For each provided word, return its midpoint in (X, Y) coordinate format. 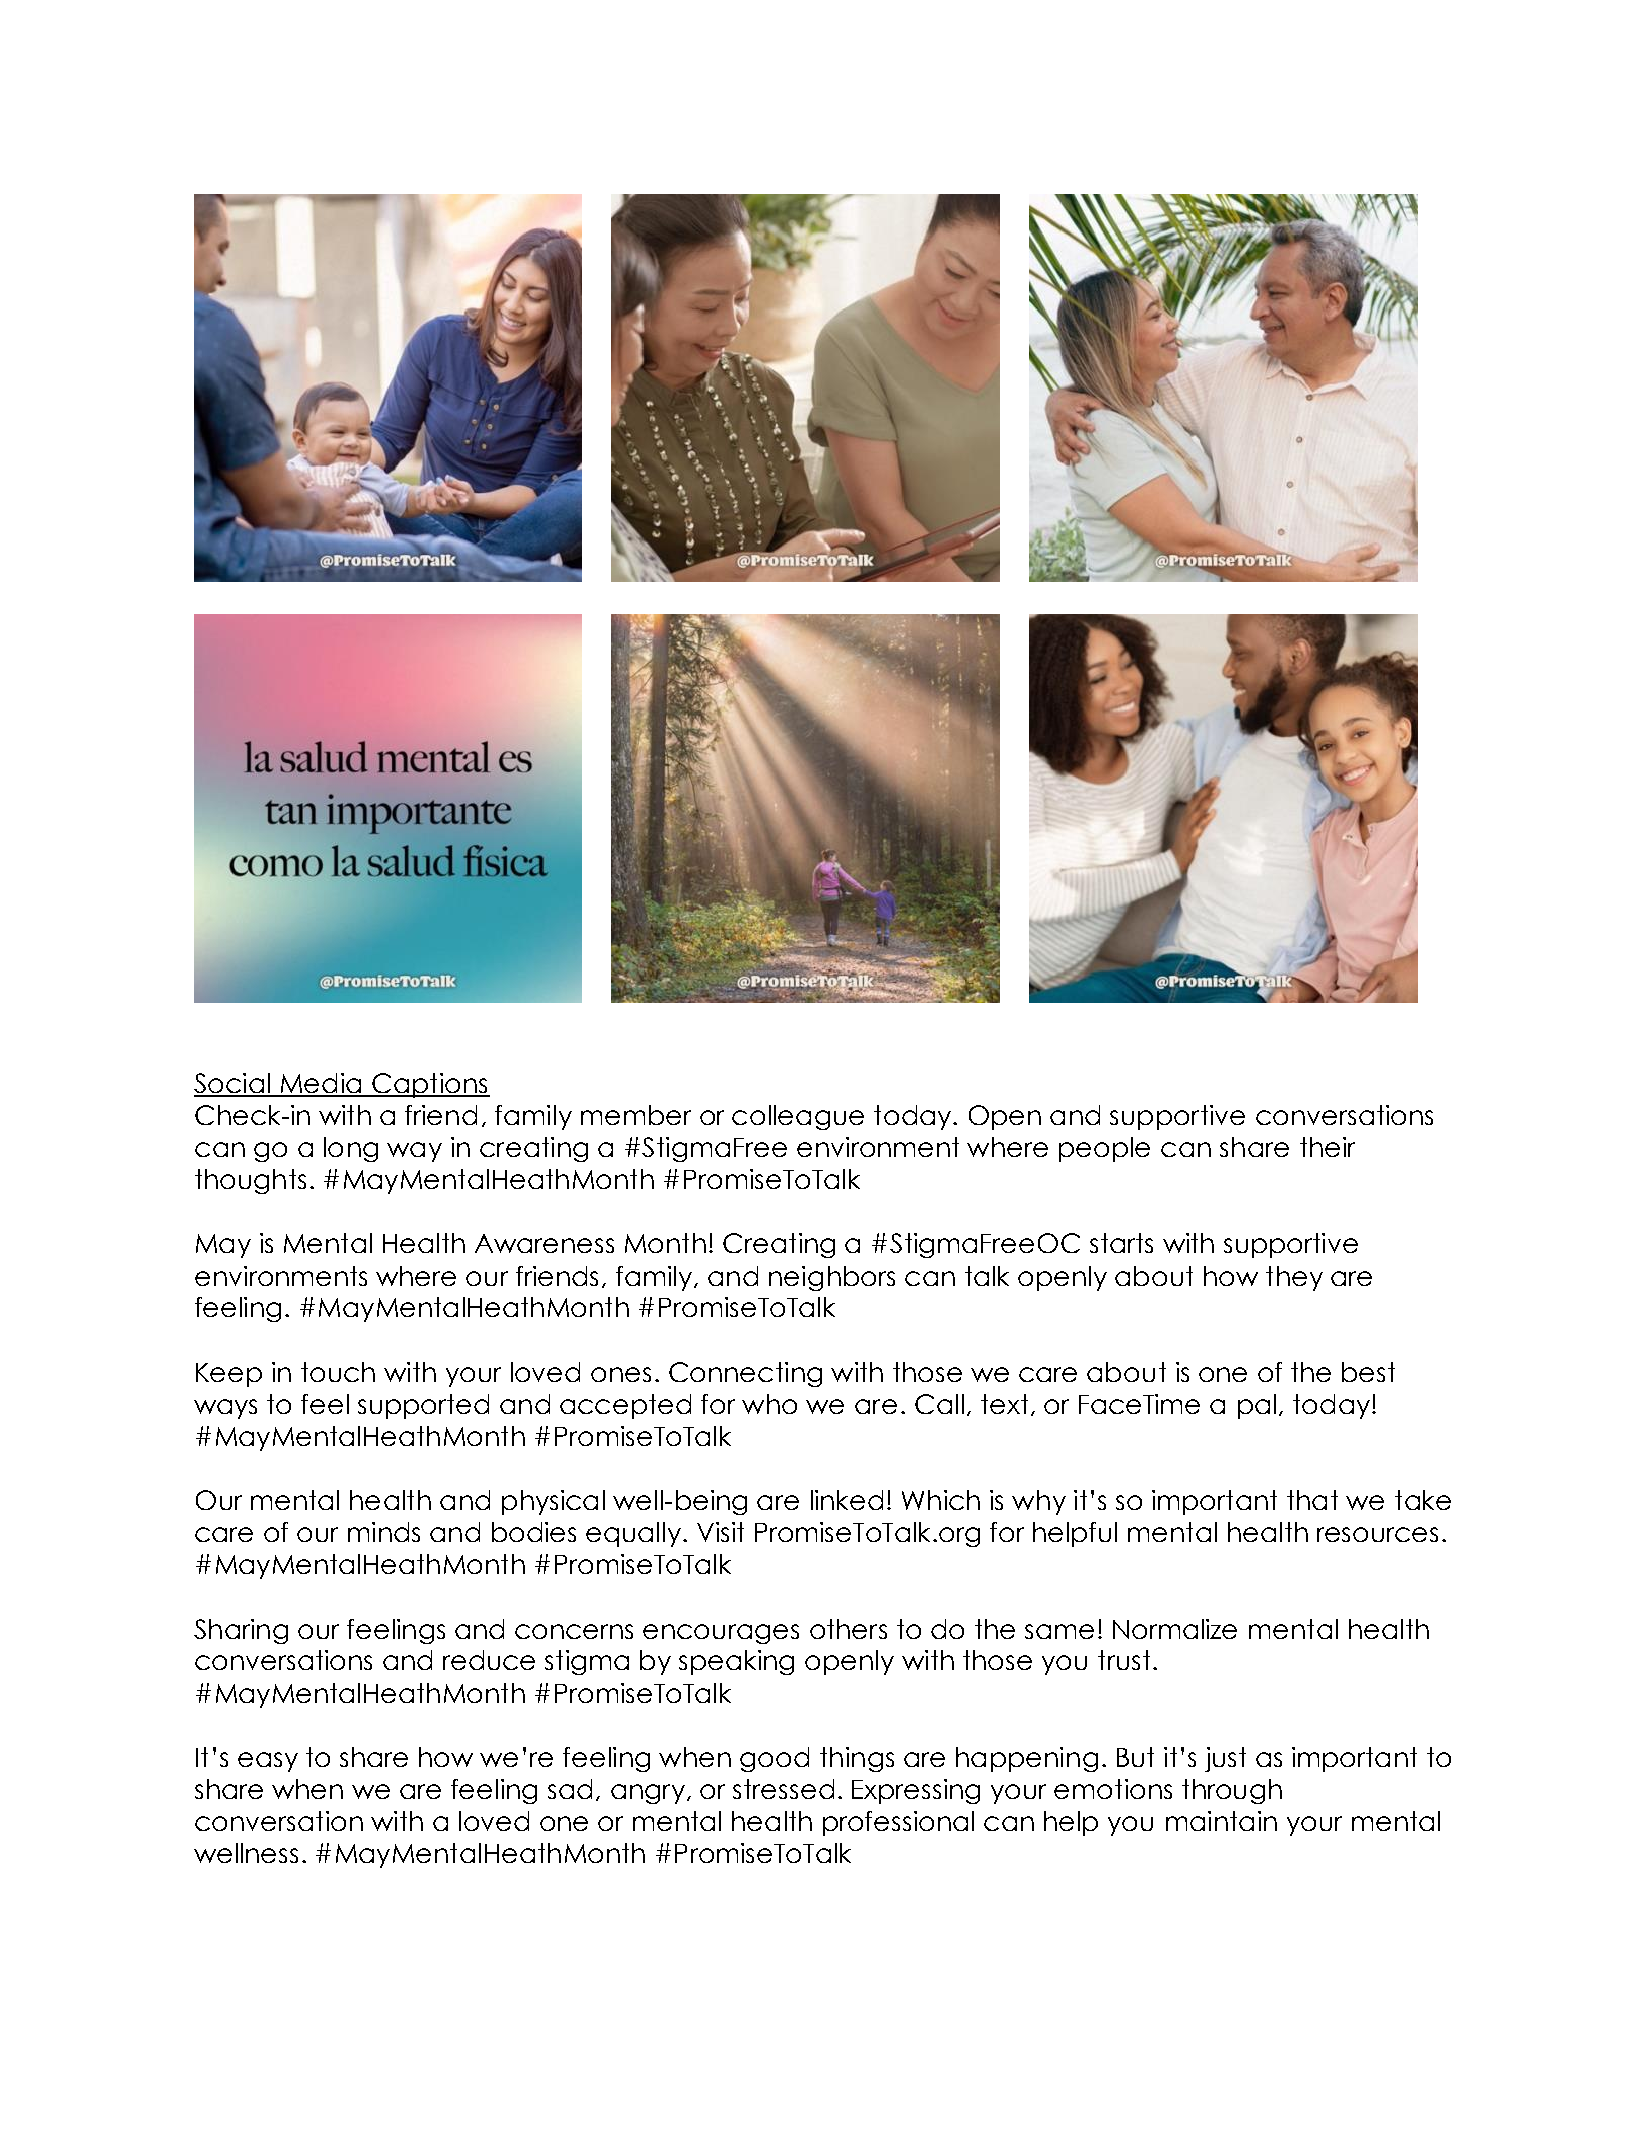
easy (268, 1762)
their (1327, 1147)
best (1368, 1372)
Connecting (745, 1374)
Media (321, 1084)
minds (384, 1532)
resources (1377, 1534)
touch (338, 1372)
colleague (798, 1117)
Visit (720, 1532)
